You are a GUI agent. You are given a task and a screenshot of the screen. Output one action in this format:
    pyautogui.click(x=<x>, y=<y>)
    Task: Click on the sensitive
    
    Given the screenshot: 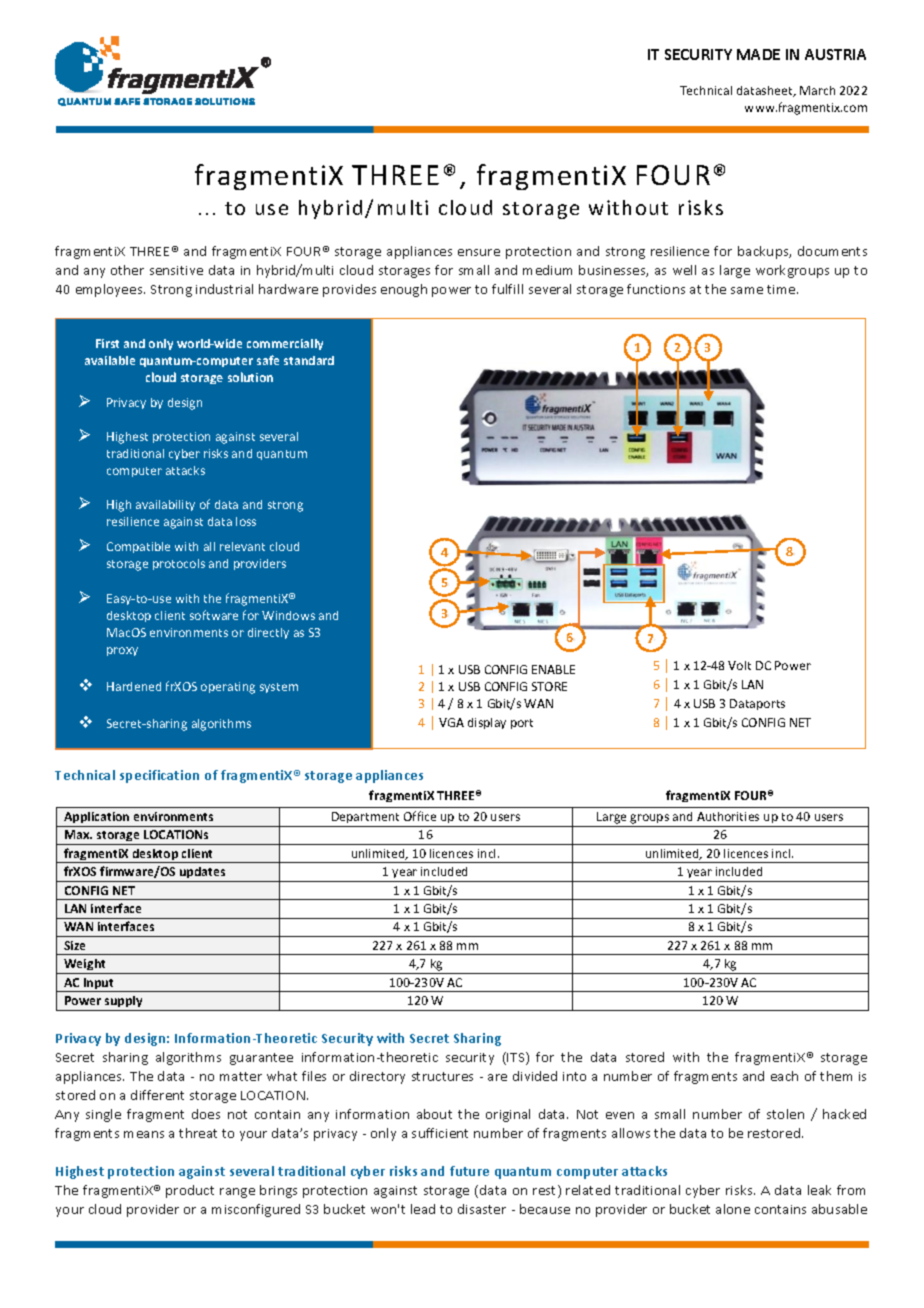 What is the action you would take?
    pyautogui.click(x=176, y=270)
